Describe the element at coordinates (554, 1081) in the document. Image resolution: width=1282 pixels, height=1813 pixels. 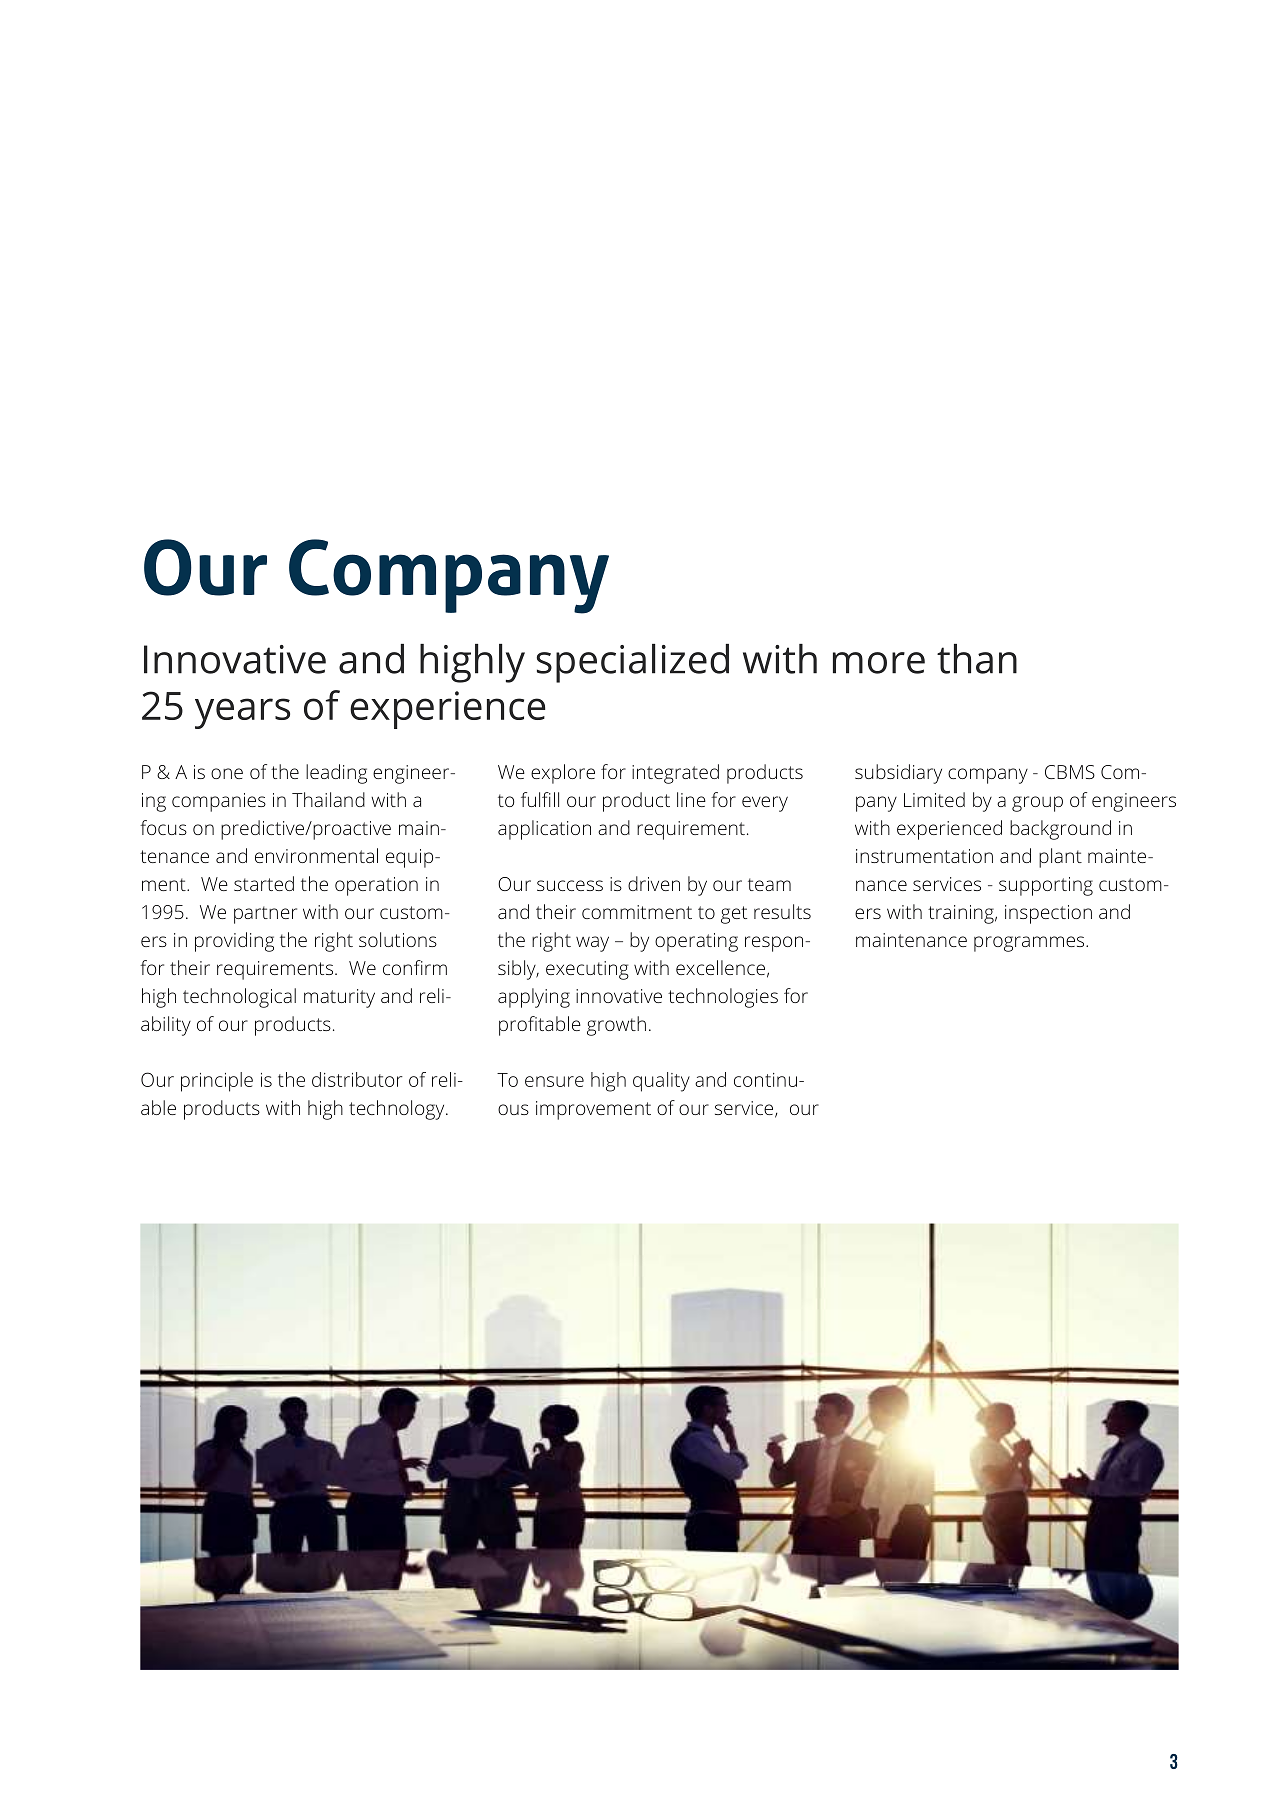
I see `ensure` at that location.
